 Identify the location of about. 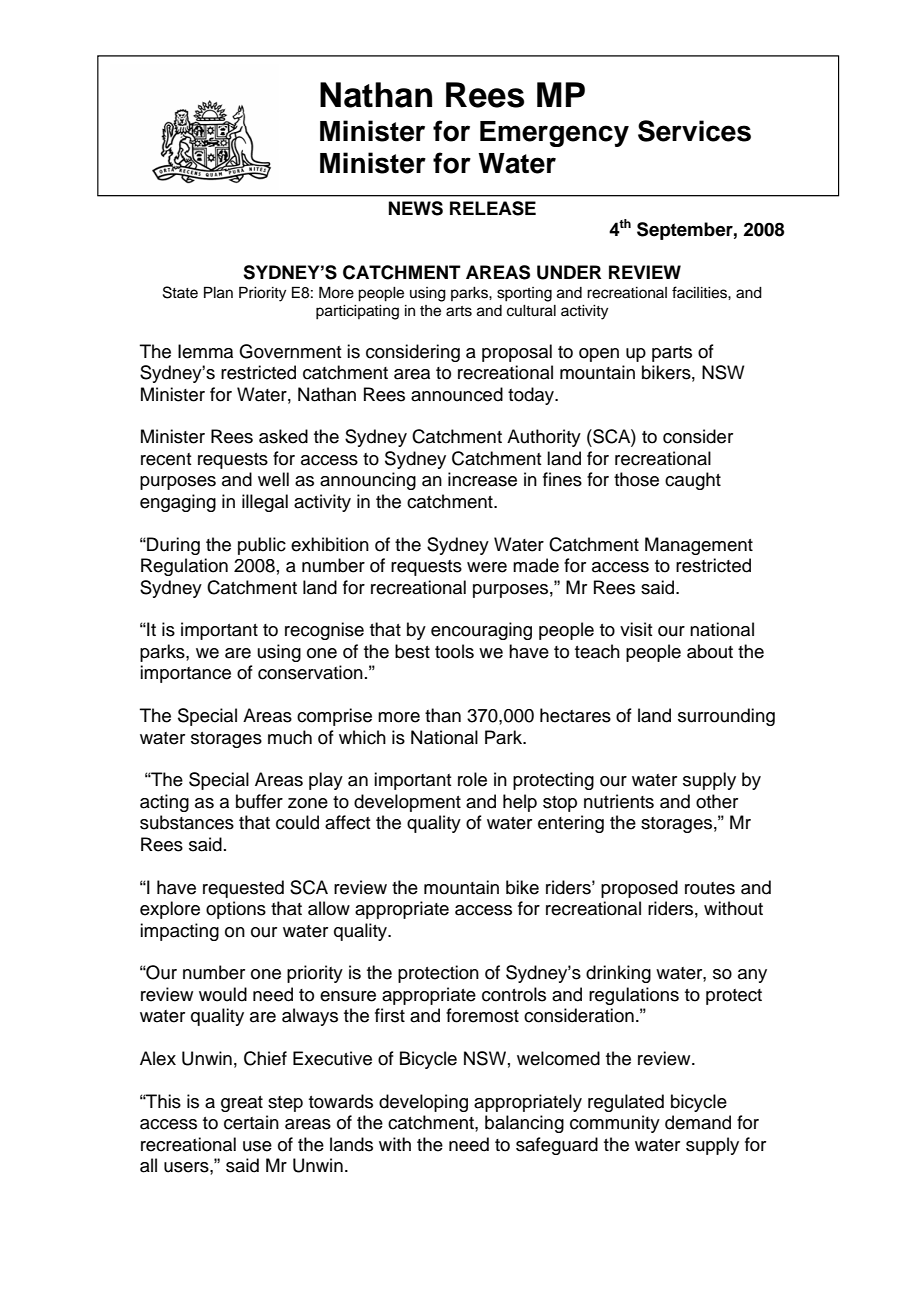
(710, 651).
